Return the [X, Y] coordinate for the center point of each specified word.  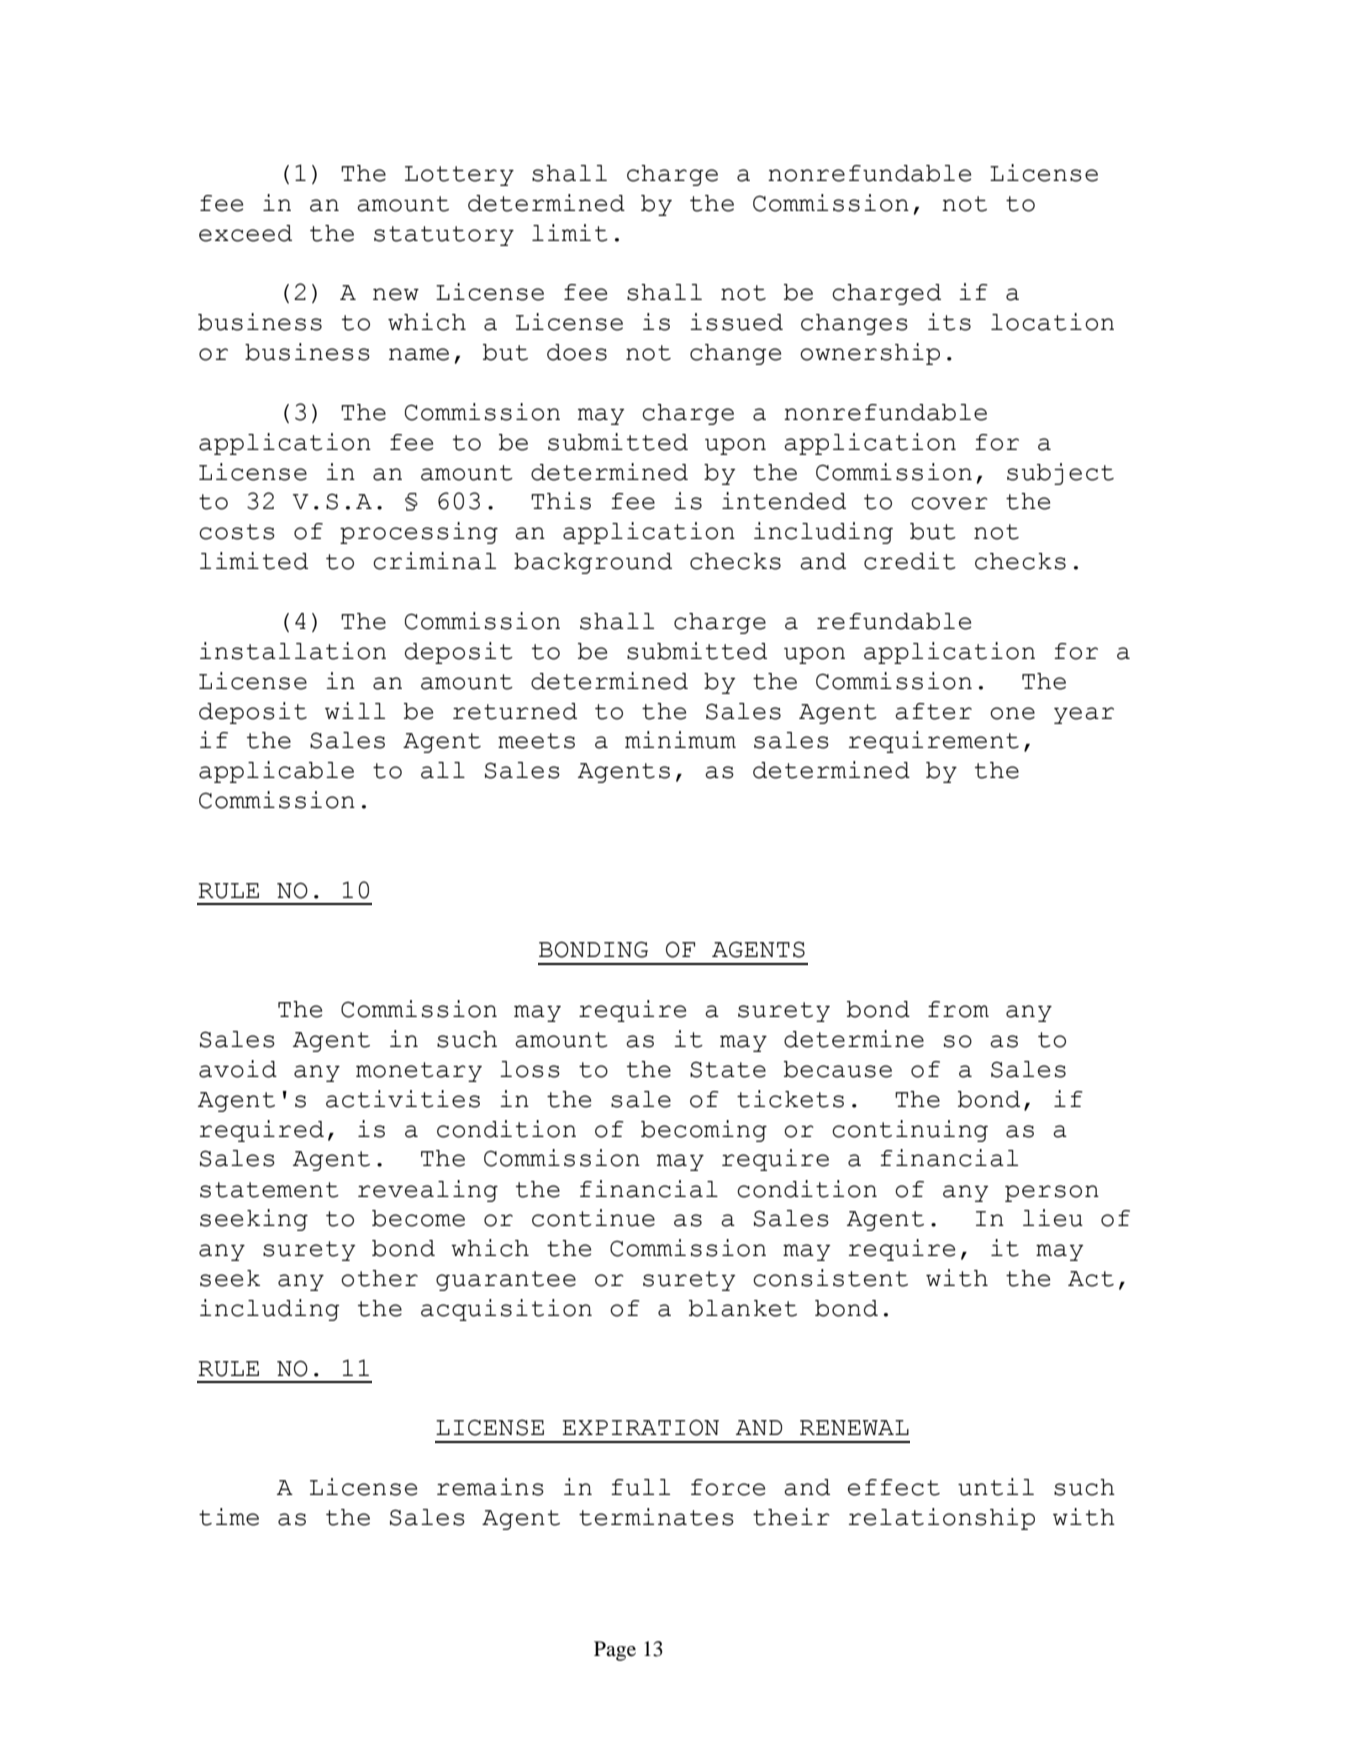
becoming [704, 1131]
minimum [680, 740]
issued [736, 322]
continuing [910, 1131]
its [949, 322]
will [355, 710]
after [933, 711]
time [229, 1517]
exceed [245, 233]
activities [403, 1099]
